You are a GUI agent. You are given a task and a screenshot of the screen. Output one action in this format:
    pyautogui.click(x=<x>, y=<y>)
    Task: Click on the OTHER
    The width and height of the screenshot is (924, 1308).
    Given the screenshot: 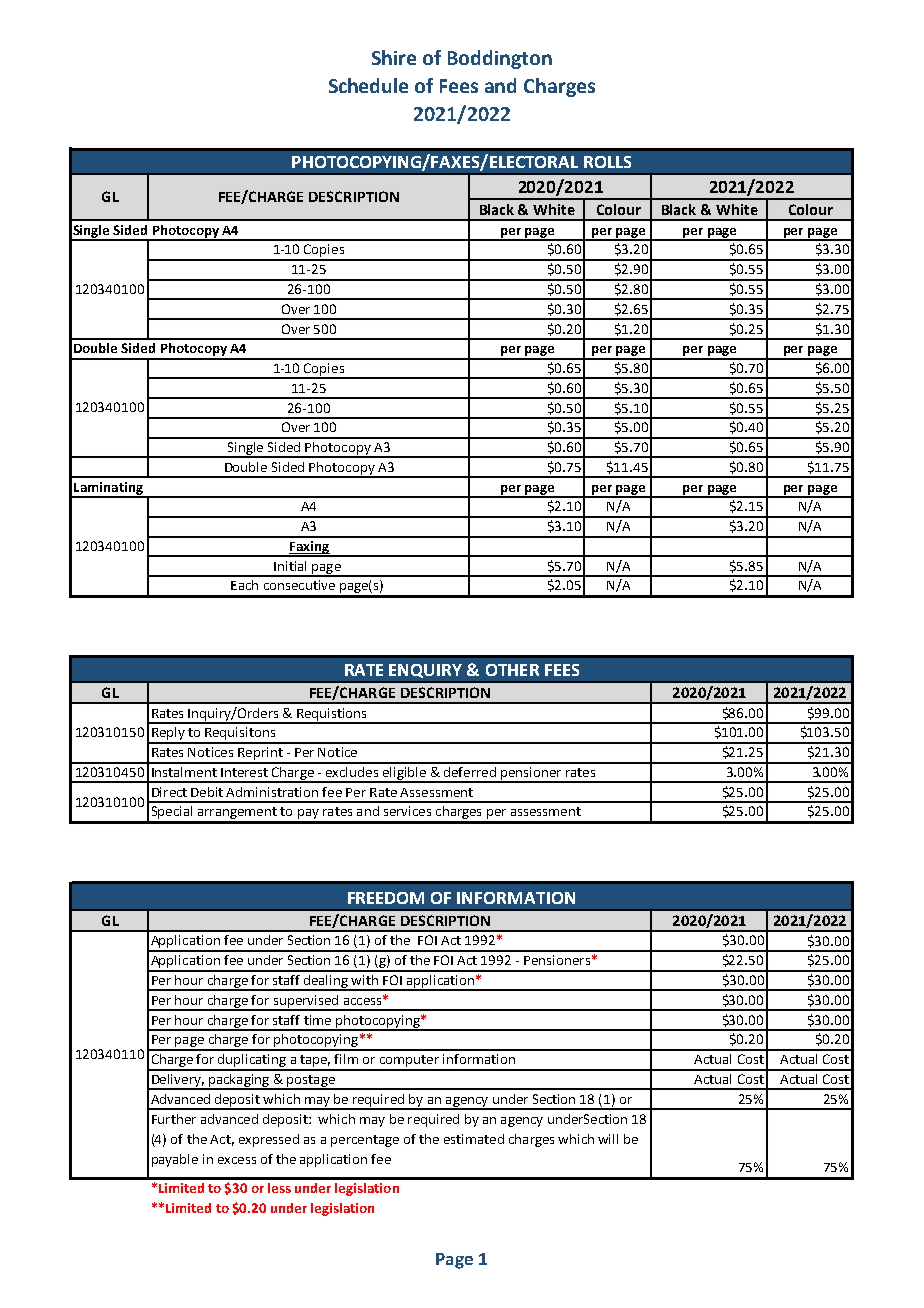 What is the action you would take?
    pyautogui.click(x=512, y=670)
